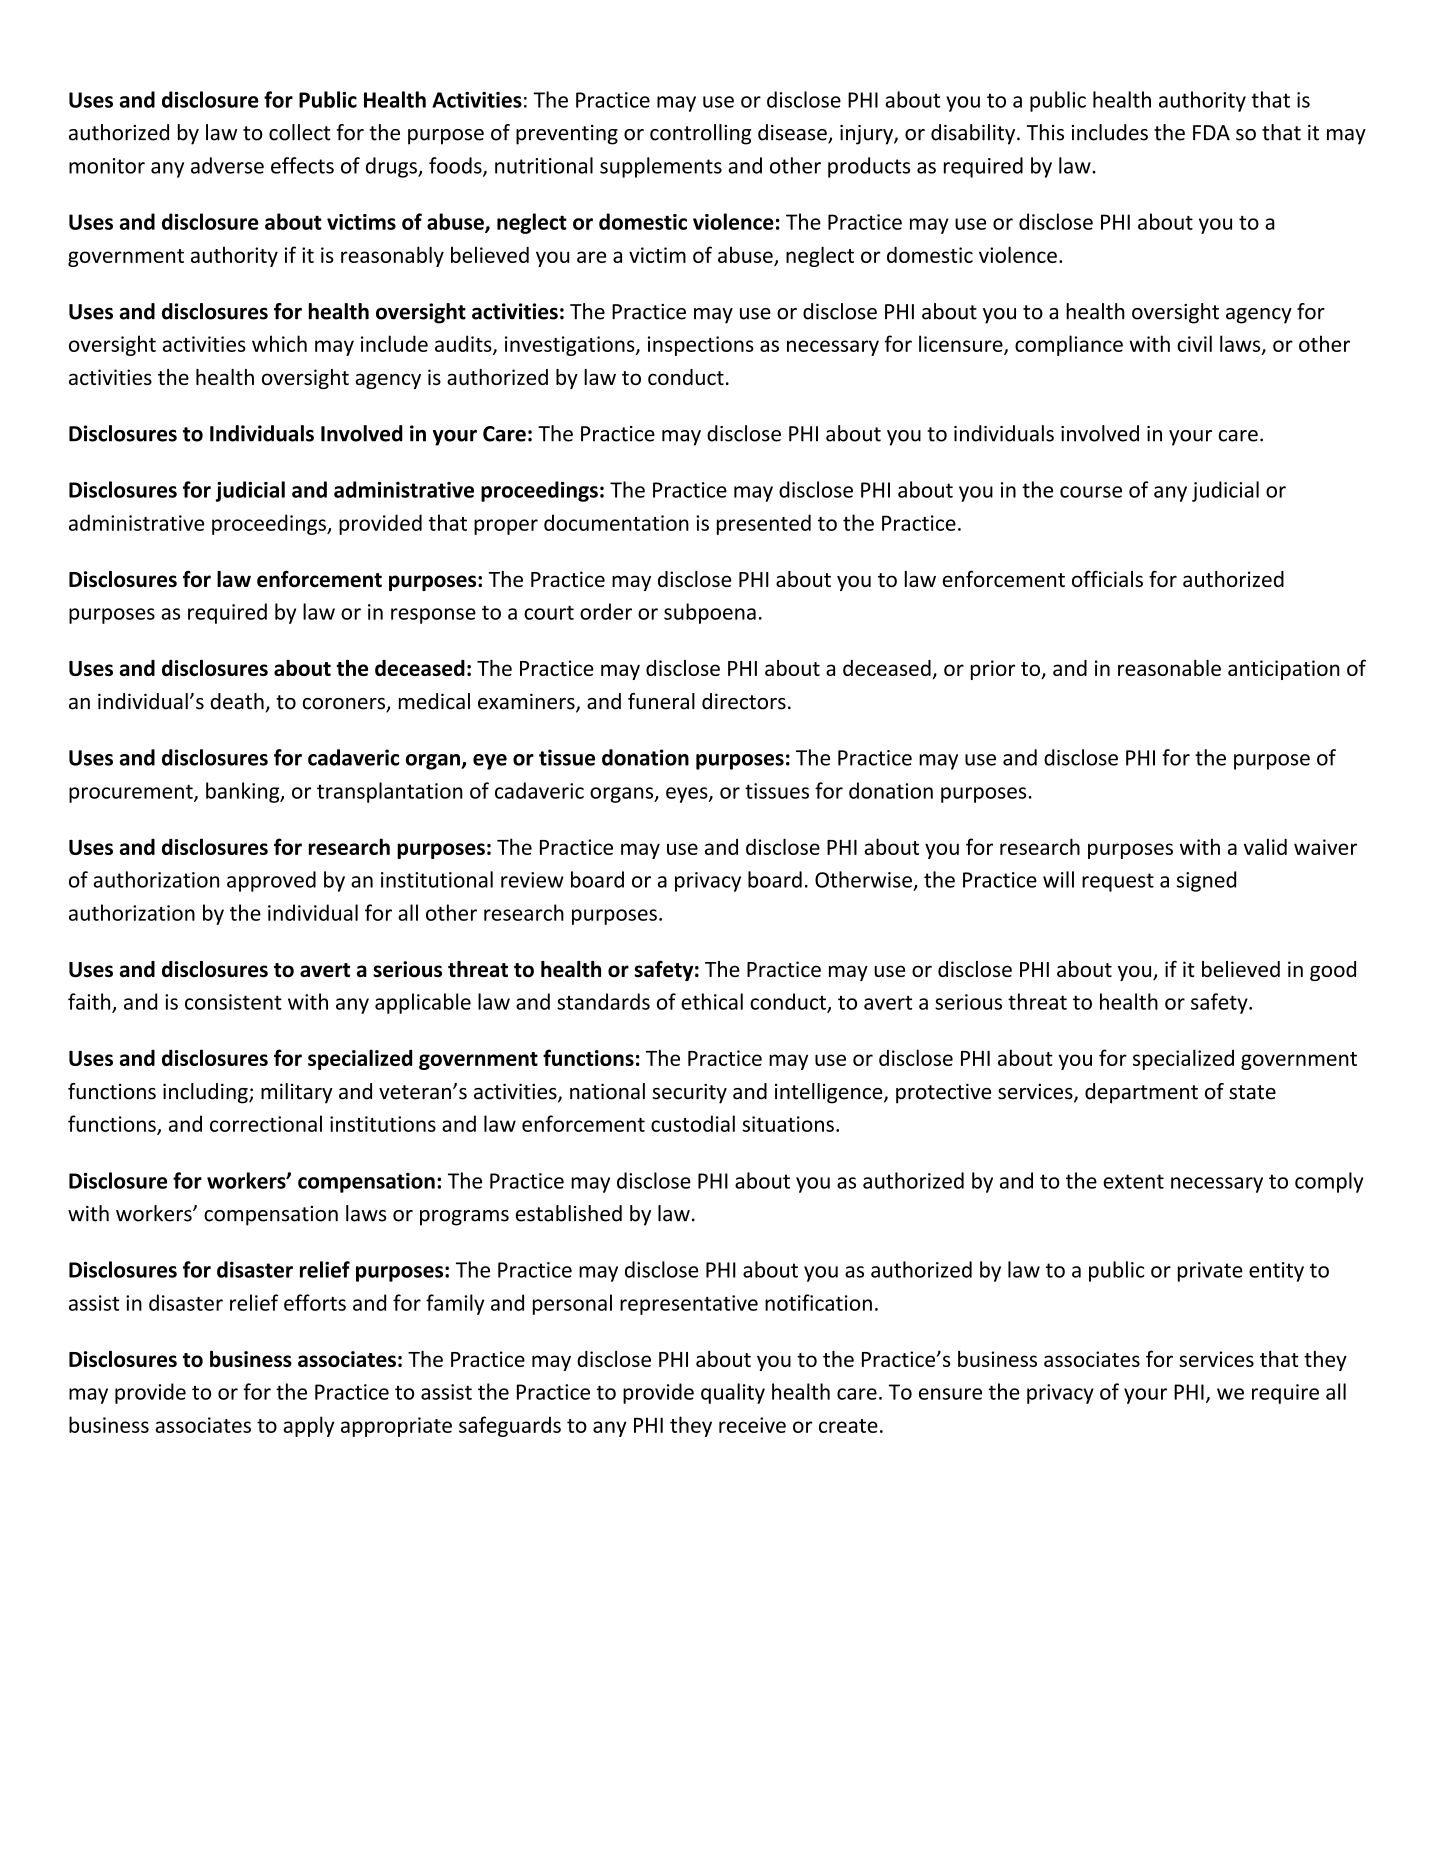 The height and width of the page is (1857, 1435). I want to click on adverse, so click(227, 165).
